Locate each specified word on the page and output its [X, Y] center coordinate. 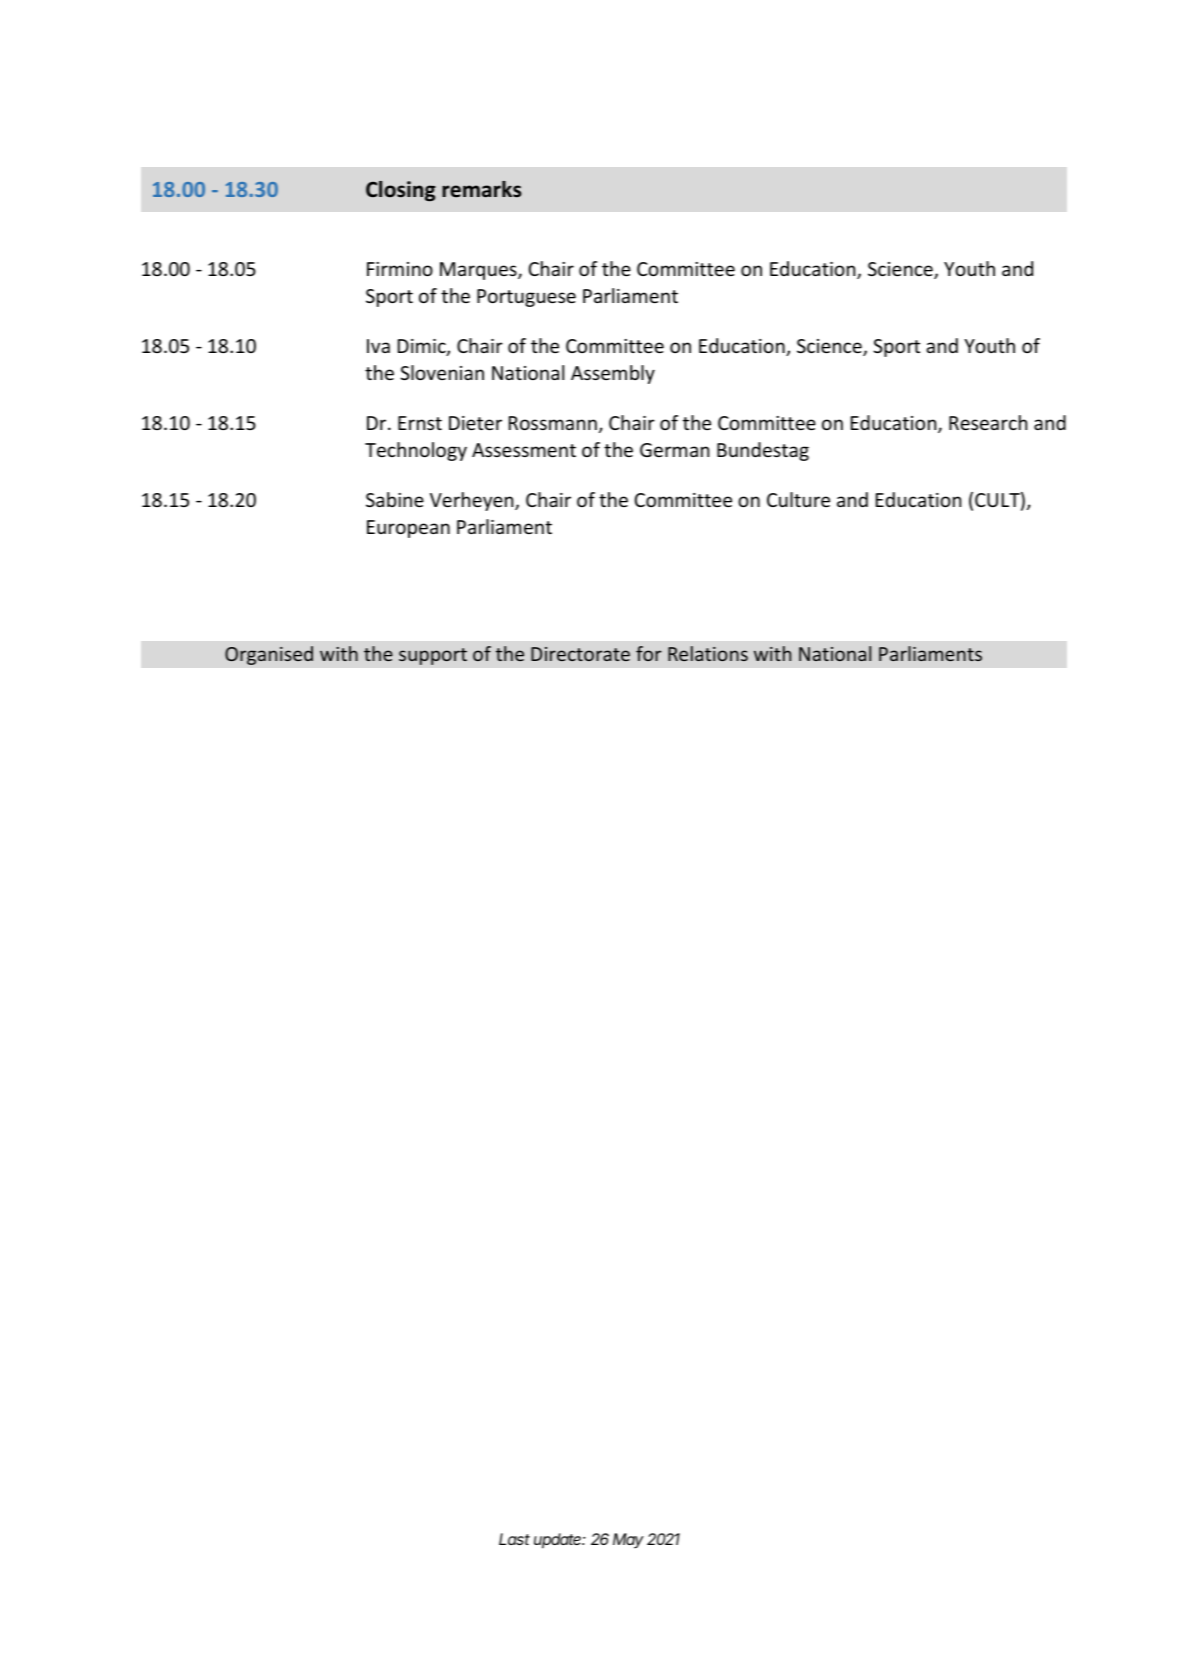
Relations [708, 653]
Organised [269, 655]
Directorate [580, 654]
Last [514, 1539]
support [433, 656]
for [649, 653]
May [628, 1541]
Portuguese [526, 298]
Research [988, 422]
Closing [401, 191]
